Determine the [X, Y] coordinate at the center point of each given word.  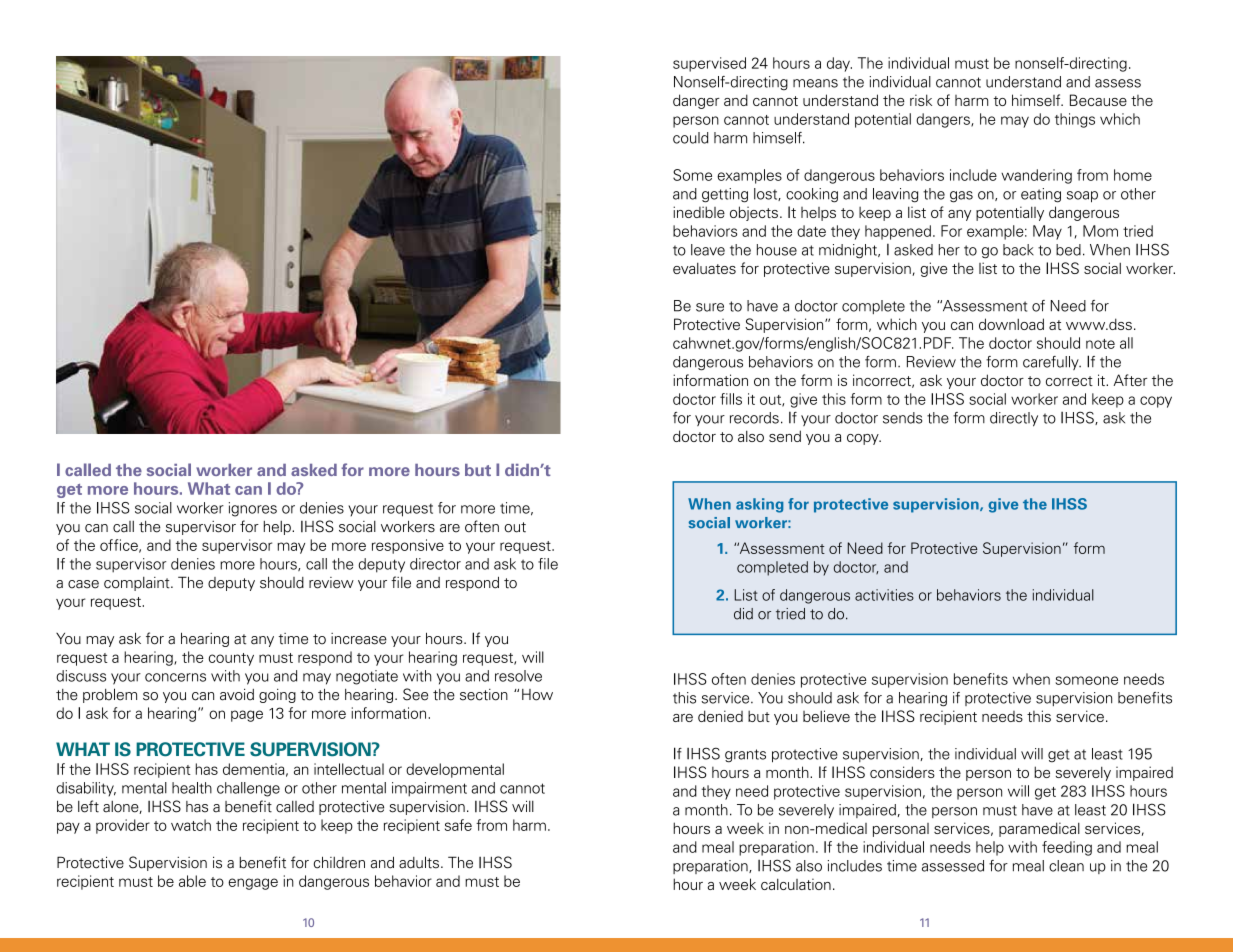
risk [921, 100]
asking [760, 505]
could [690, 138]
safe [458, 825]
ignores [253, 509]
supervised [709, 64]
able [192, 881]
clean [1066, 866]
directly [1014, 419]
